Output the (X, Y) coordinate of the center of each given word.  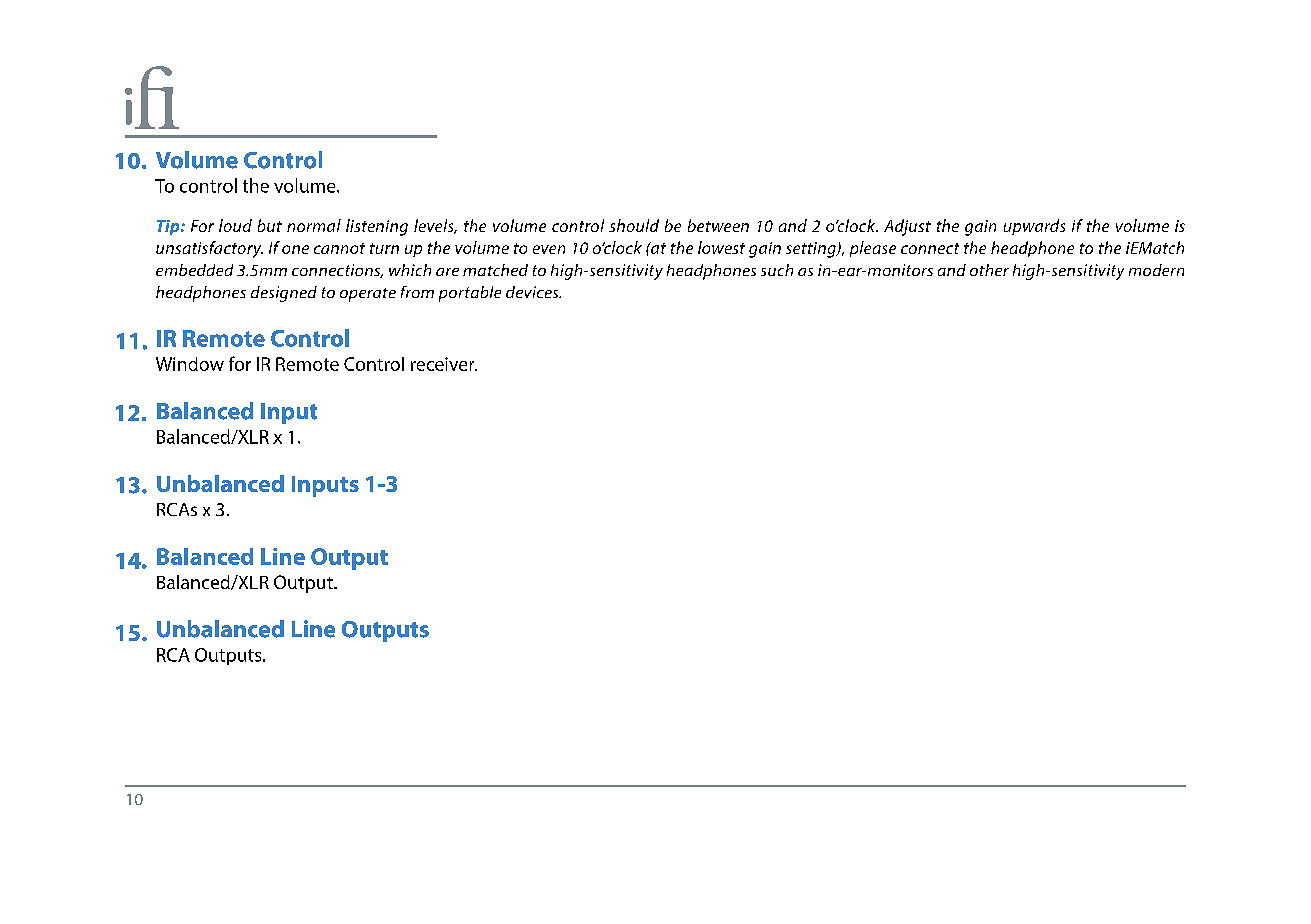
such (777, 270)
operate (368, 295)
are (447, 272)
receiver (444, 364)
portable (470, 294)
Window (190, 364)
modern (1156, 270)
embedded (194, 270)
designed (284, 294)
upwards (1034, 227)
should (634, 225)
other (989, 270)
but (270, 225)
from (417, 292)
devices (533, 292)
